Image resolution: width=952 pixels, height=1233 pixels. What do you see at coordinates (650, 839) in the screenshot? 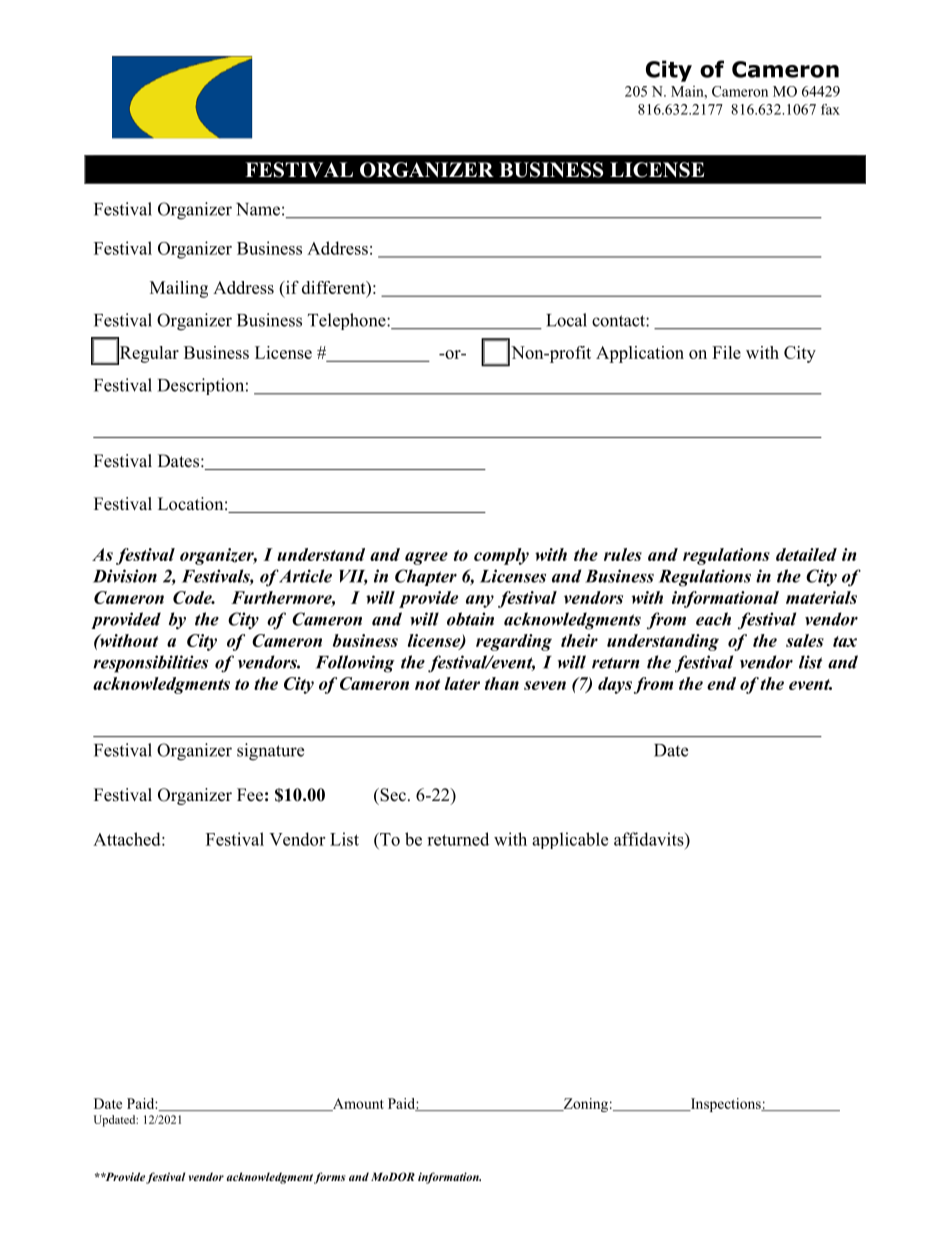
I see `affidavits` at bounding box center [650, 839].
